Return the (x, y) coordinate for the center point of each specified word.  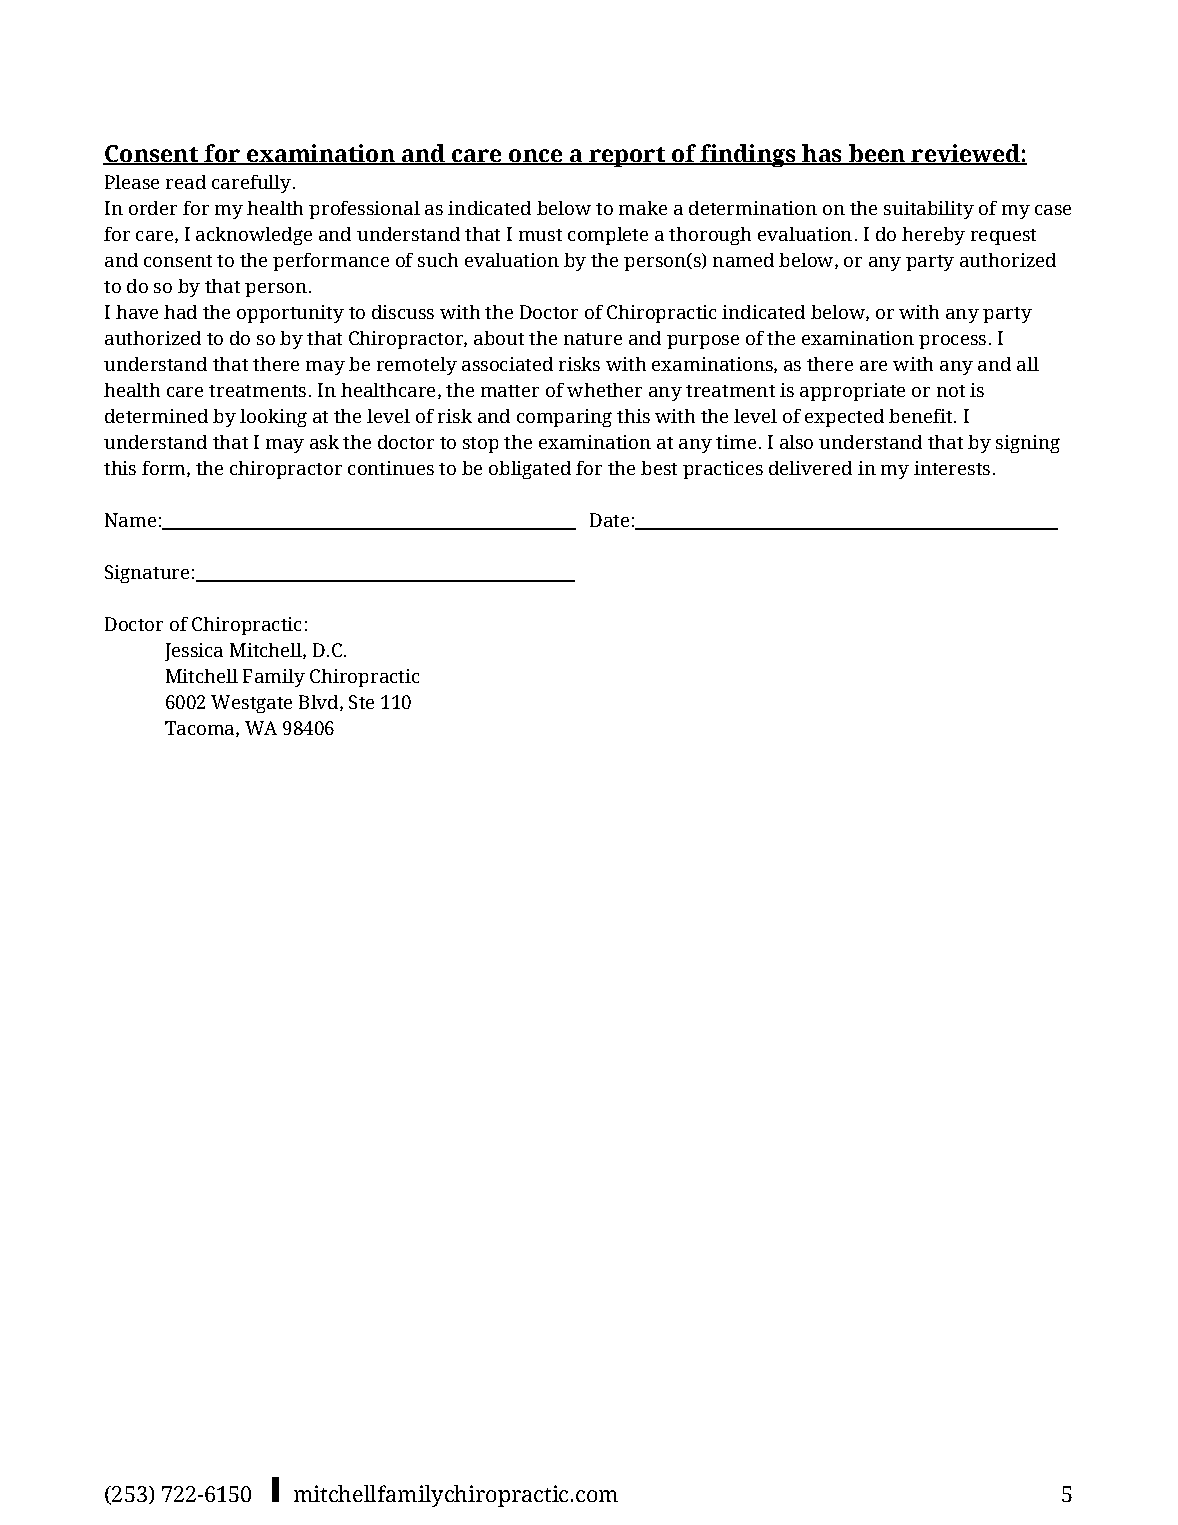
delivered (810, 468)
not (951, 391)
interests (952, 468)
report (627, 157)
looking (273, 418)
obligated (530, 470)
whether (604, 390)
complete (608, 236)
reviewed (965, 154)
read (186, 182)
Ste (361, 702)
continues (391, 468)
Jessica (194, 652)
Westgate (251, 704)
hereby (933, 236)
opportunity (290, 314)
